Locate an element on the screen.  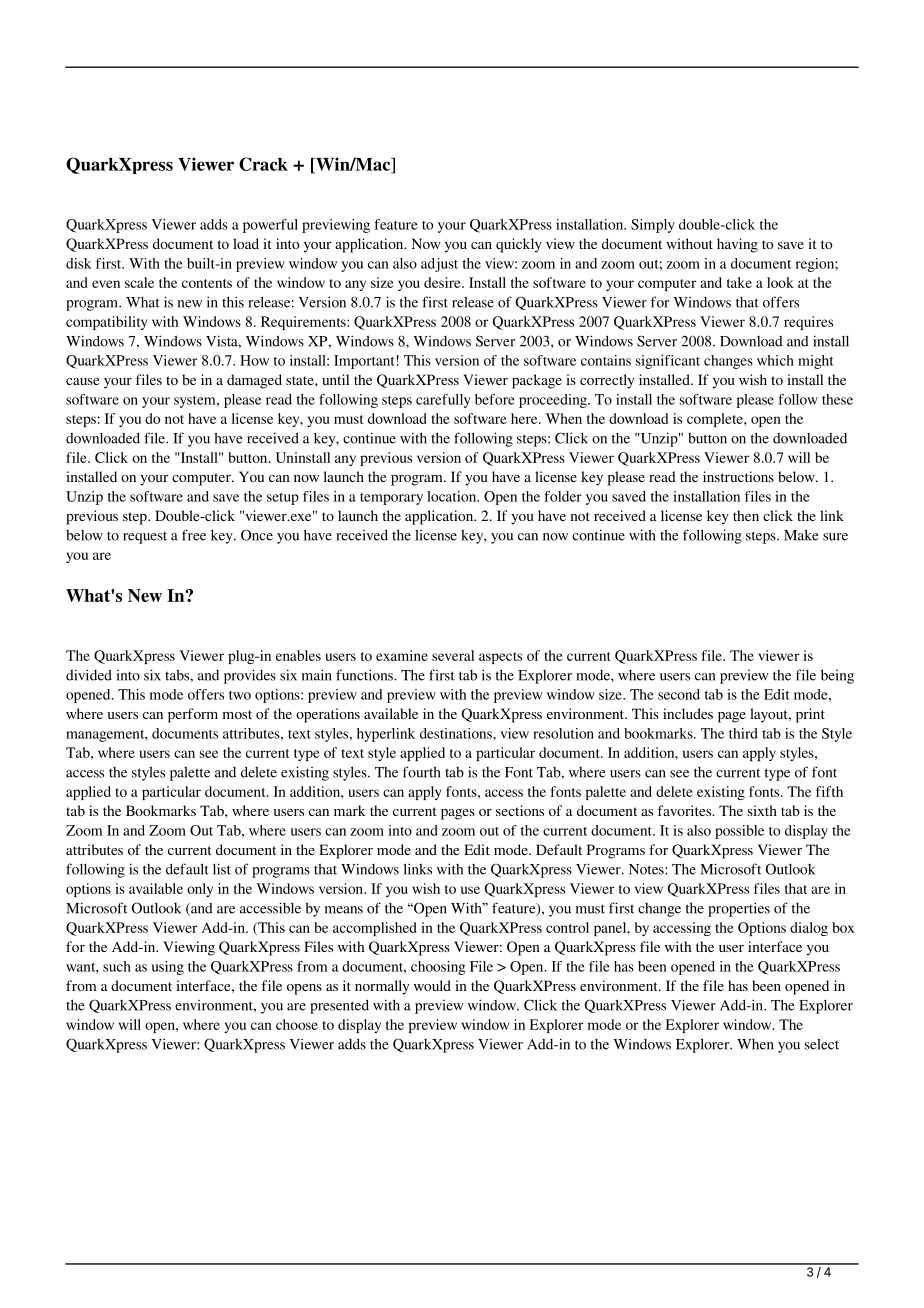
Crack is located at coordinates (263, 164).
